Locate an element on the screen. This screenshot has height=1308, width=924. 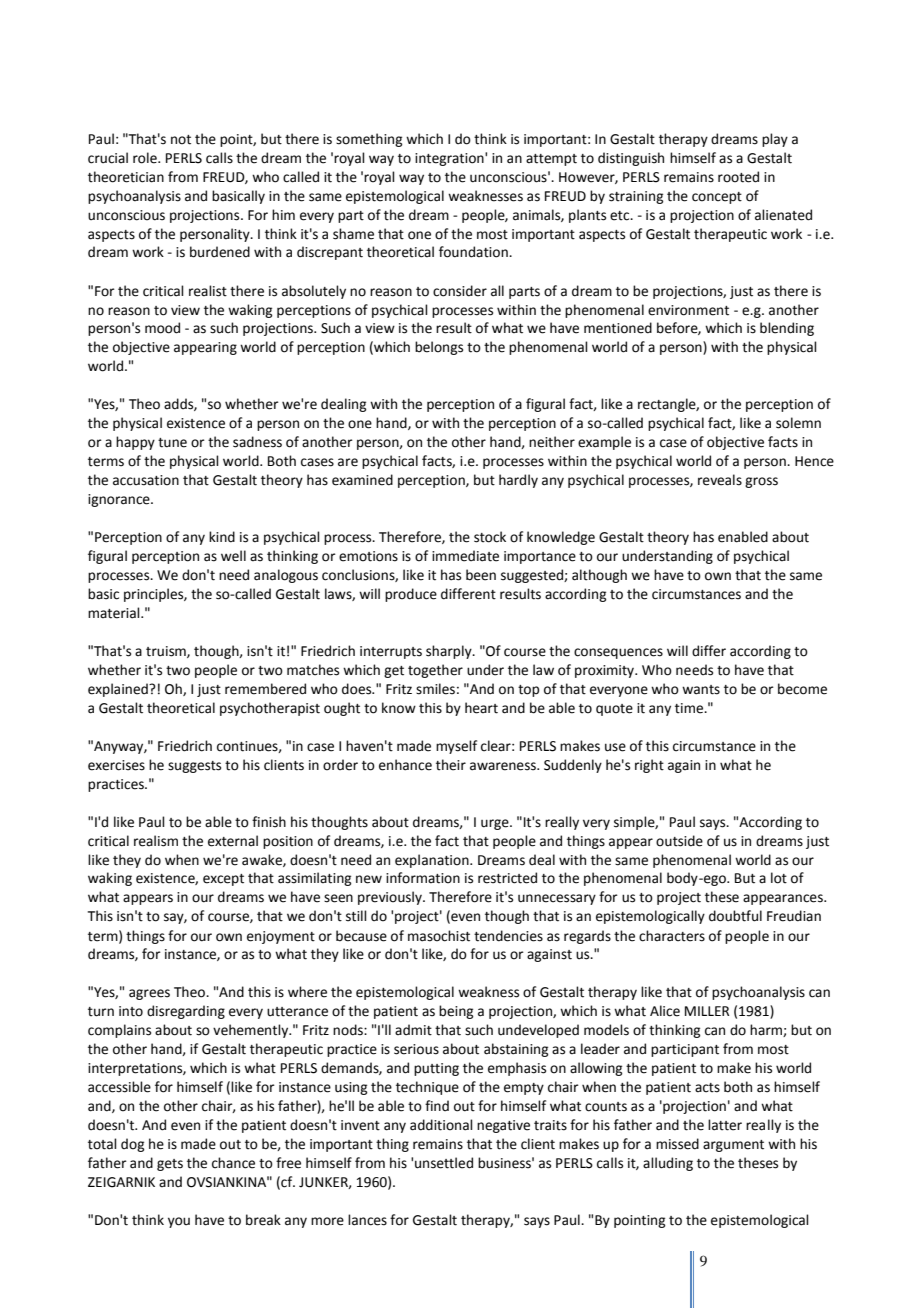
truism is located at coordinates (167, 652).
